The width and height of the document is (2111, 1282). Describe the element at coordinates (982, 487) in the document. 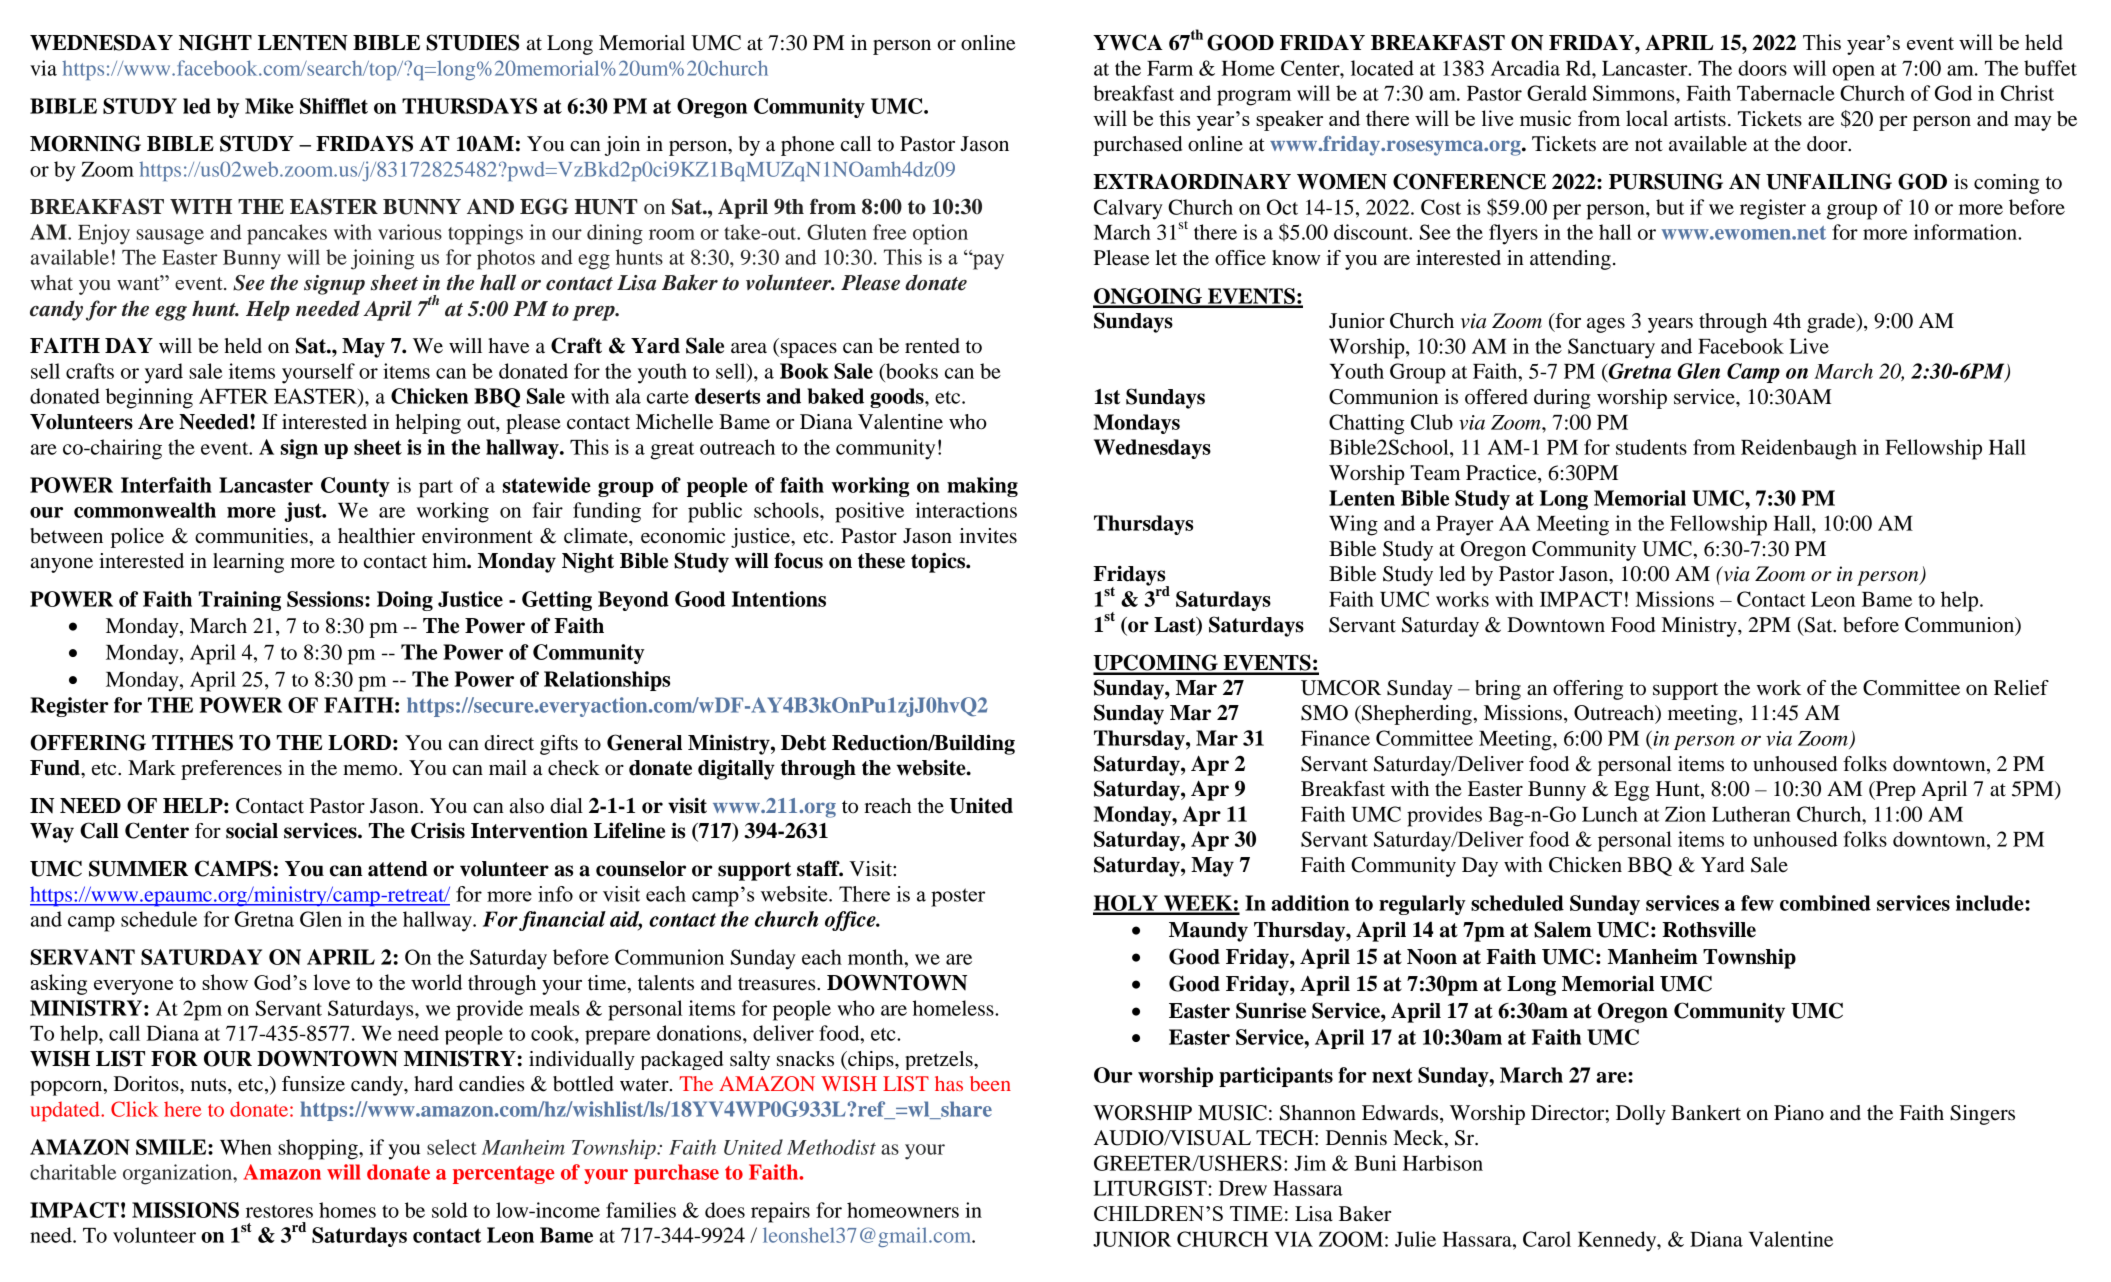

I see `making` at that location.
